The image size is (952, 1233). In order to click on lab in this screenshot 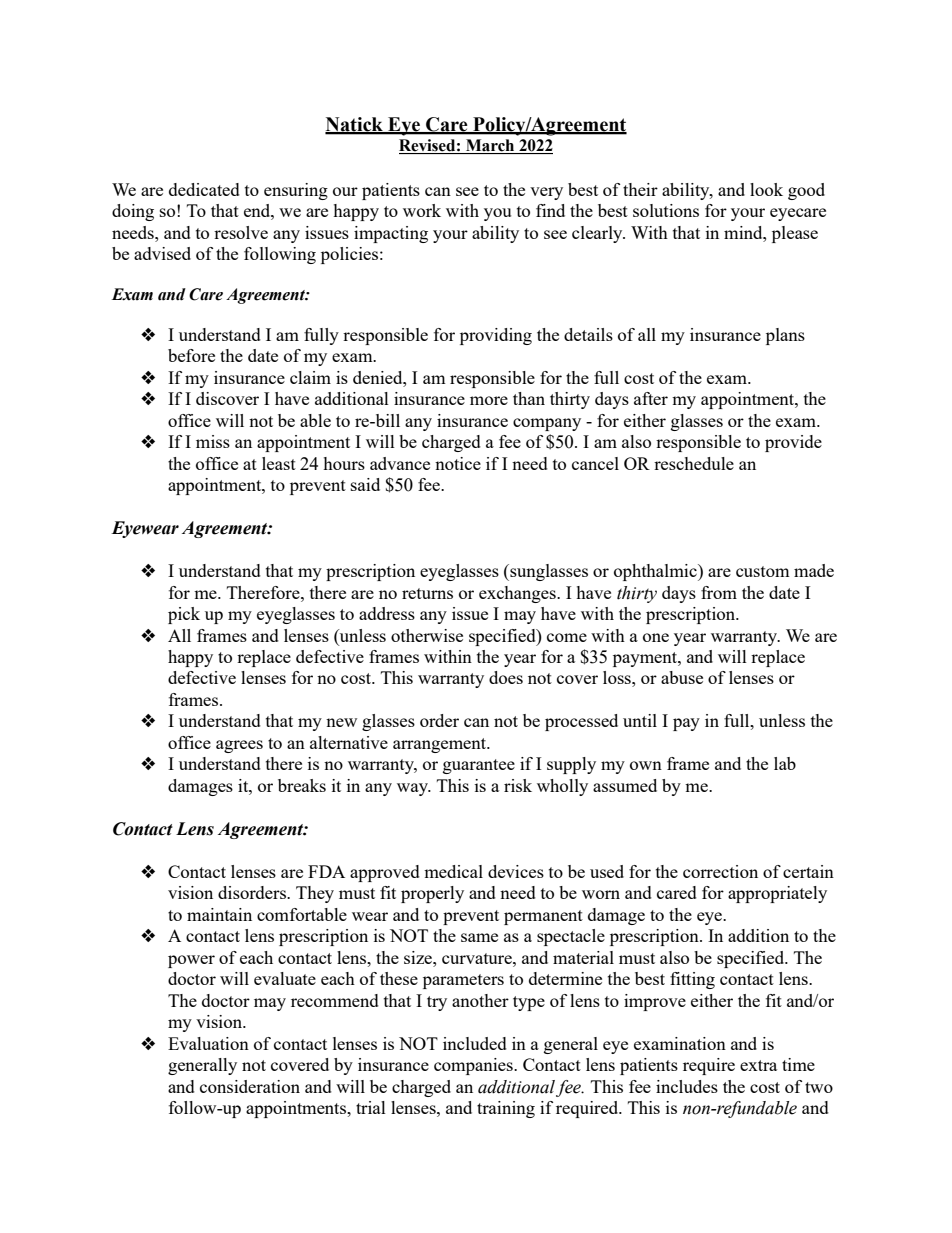, I will do `click(785, 763)`.
